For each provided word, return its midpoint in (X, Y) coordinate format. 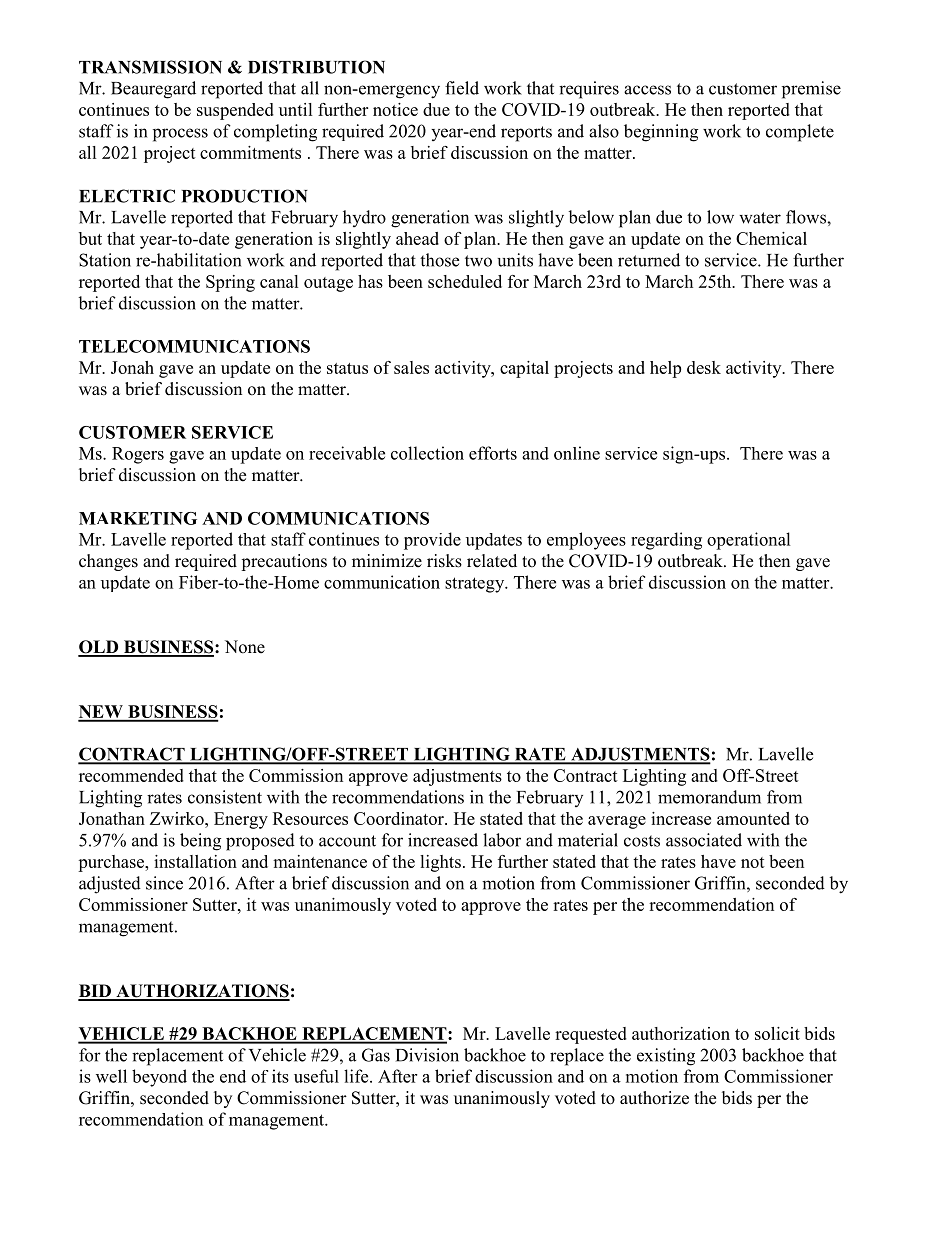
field (462, 88)
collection (427, 453)
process (180, 135)
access (647, 90)
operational (749, 541)
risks (444, 561)
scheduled (465, 281)
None (245, 647)
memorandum (709, 797)
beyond (159, 1078)
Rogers (138, 455)
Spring (230, 283)
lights (440, 863)
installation (195, 861)
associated (704, 840)
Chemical (771, 238)
